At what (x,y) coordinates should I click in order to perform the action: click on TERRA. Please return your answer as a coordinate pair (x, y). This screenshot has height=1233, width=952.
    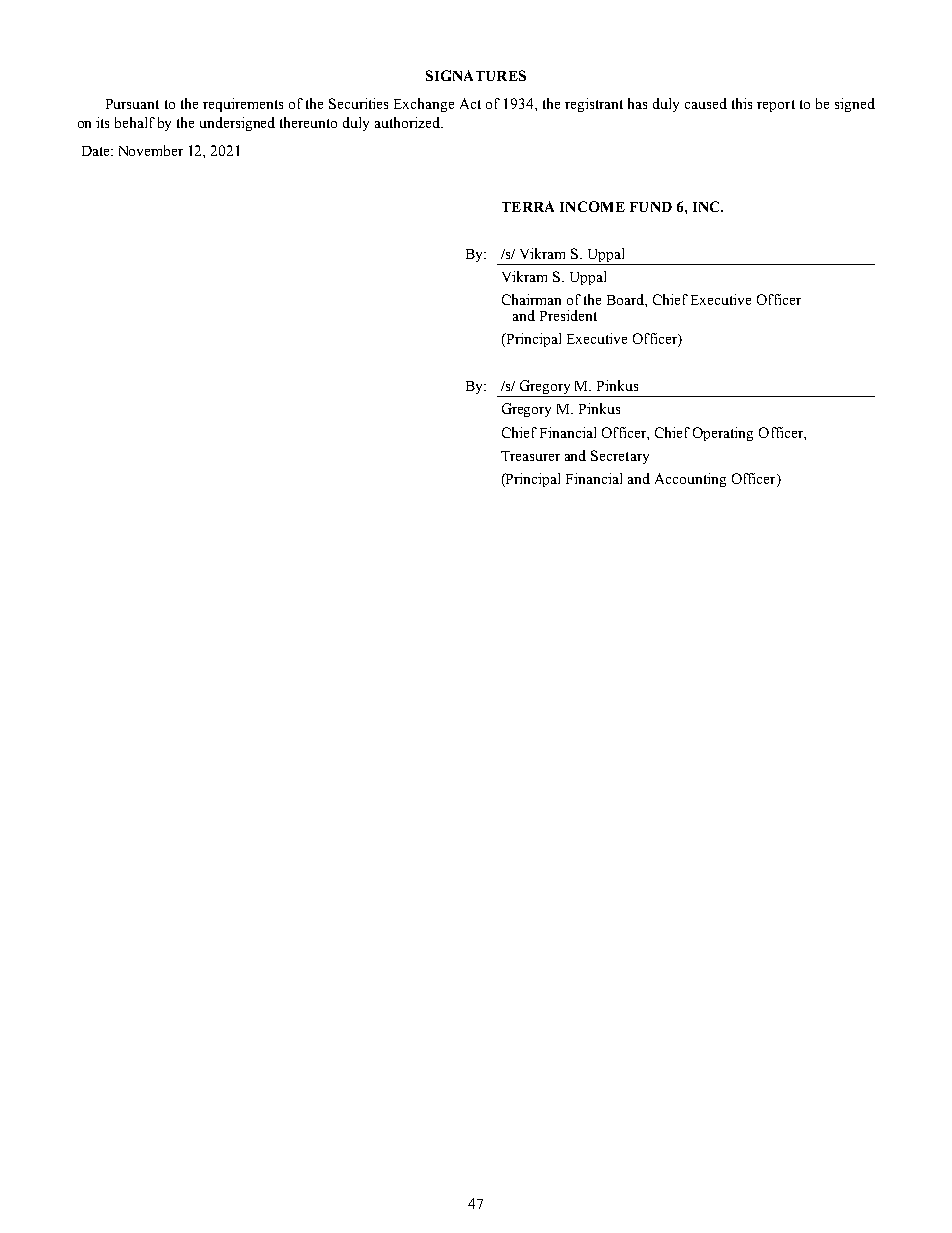
    Looking at the image, I should click on (528, 206).
